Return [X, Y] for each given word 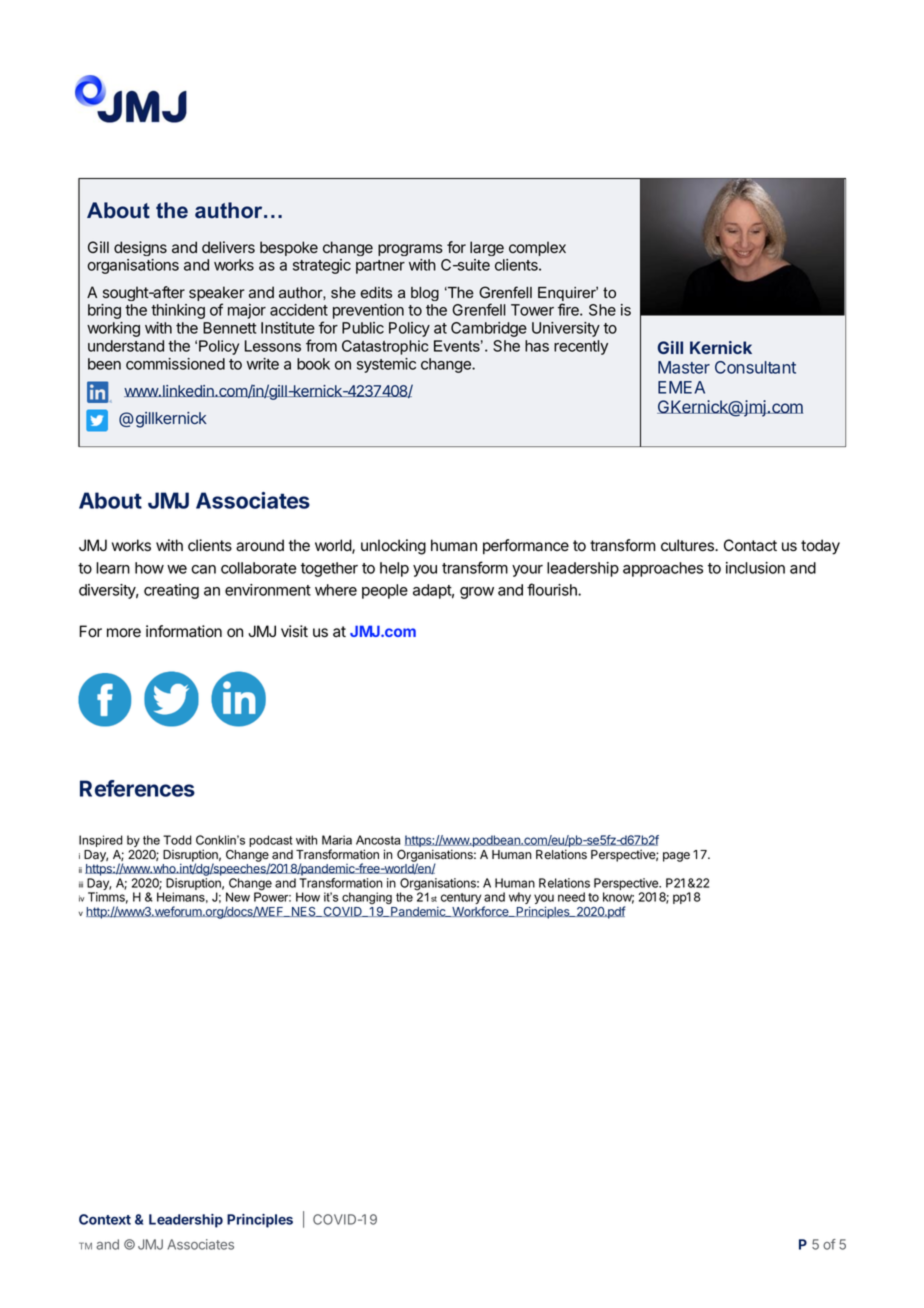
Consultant [755, 367]
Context [105, 1219]
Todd [177, 840]
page [676, 857]
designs [140, 248]
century [461, 898]
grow [477, 593]
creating [171, 591]
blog [425, 294]
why [520, 899]
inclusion [755, 568]
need [571, 897]
